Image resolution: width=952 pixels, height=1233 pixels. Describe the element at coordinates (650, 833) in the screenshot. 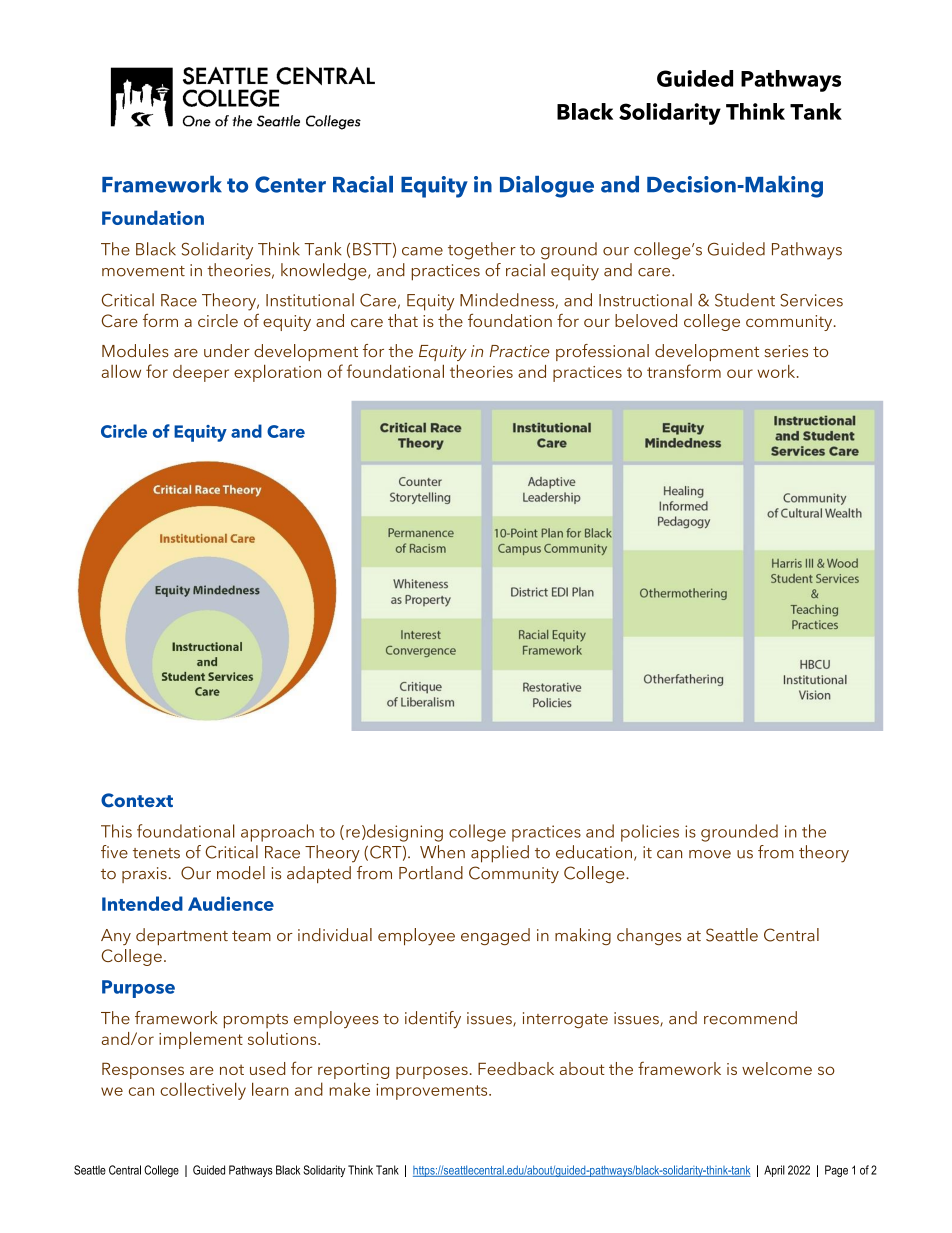

I see `policies` at that location.
